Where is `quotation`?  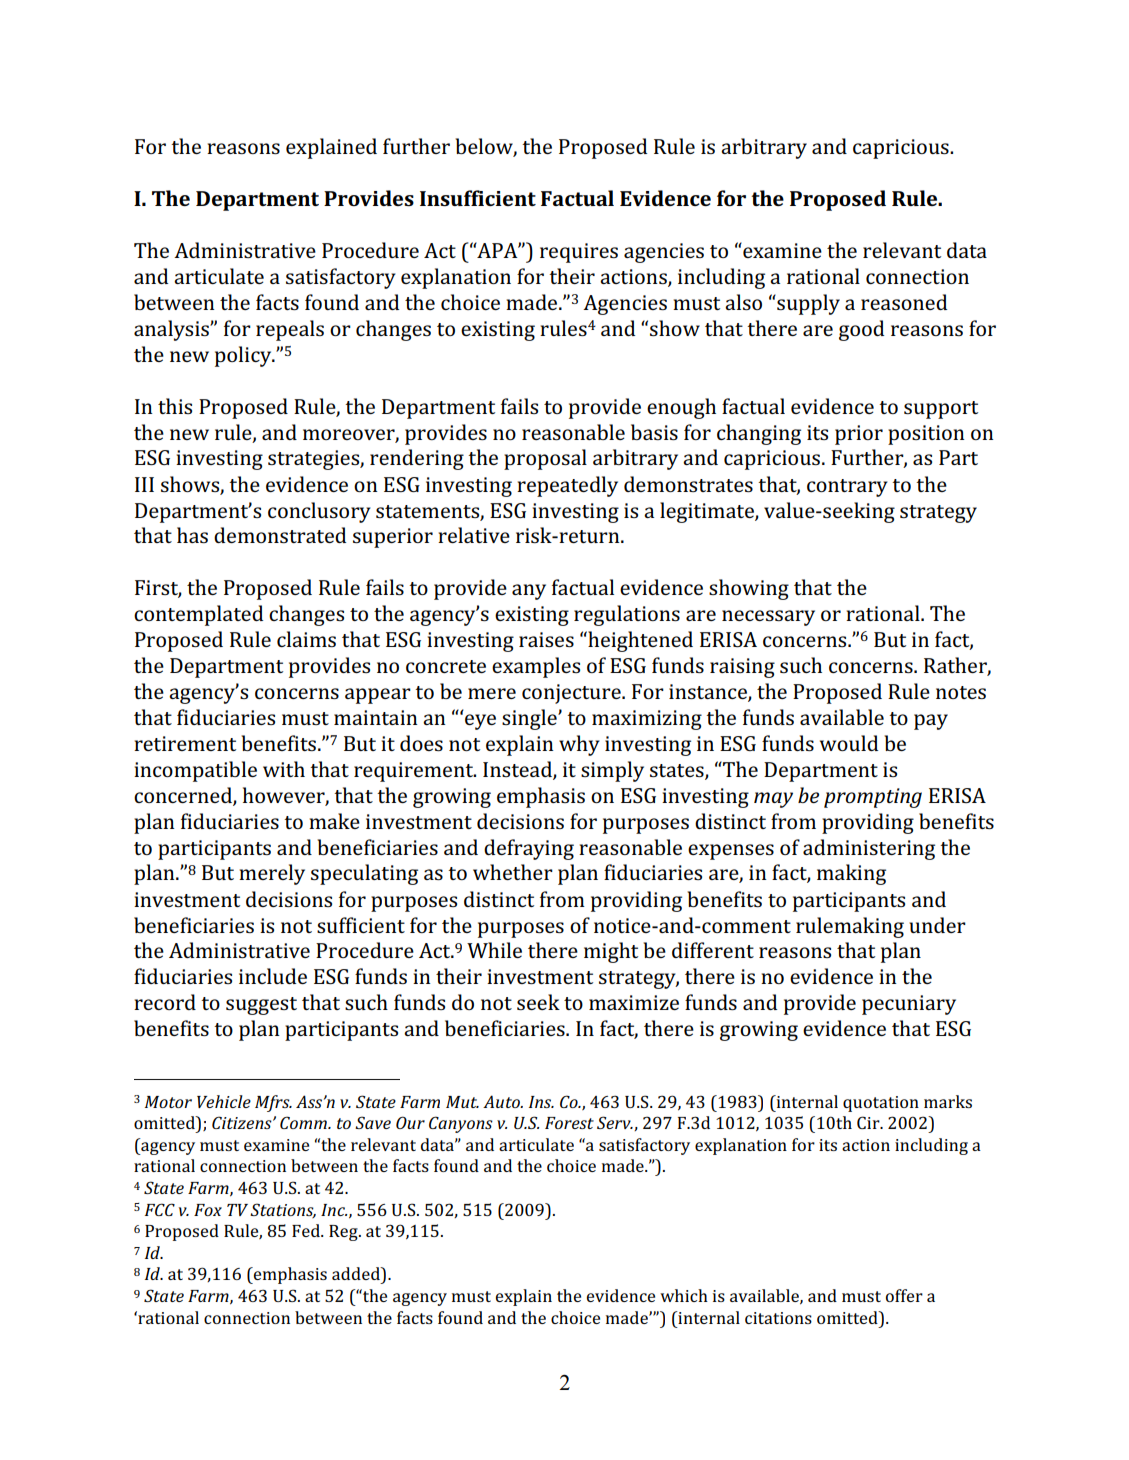 quotation is located at coordinates (881, 1104).
